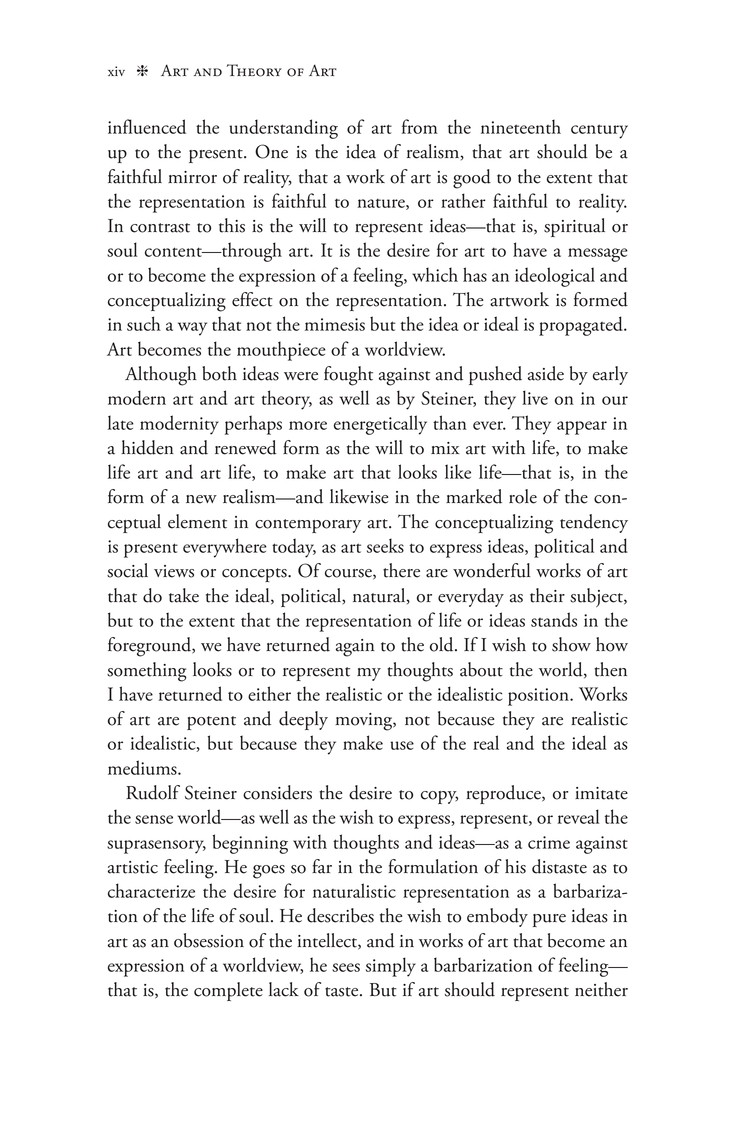 This image has width=735, height=1132. I want to click on from, so click(420, 126).
